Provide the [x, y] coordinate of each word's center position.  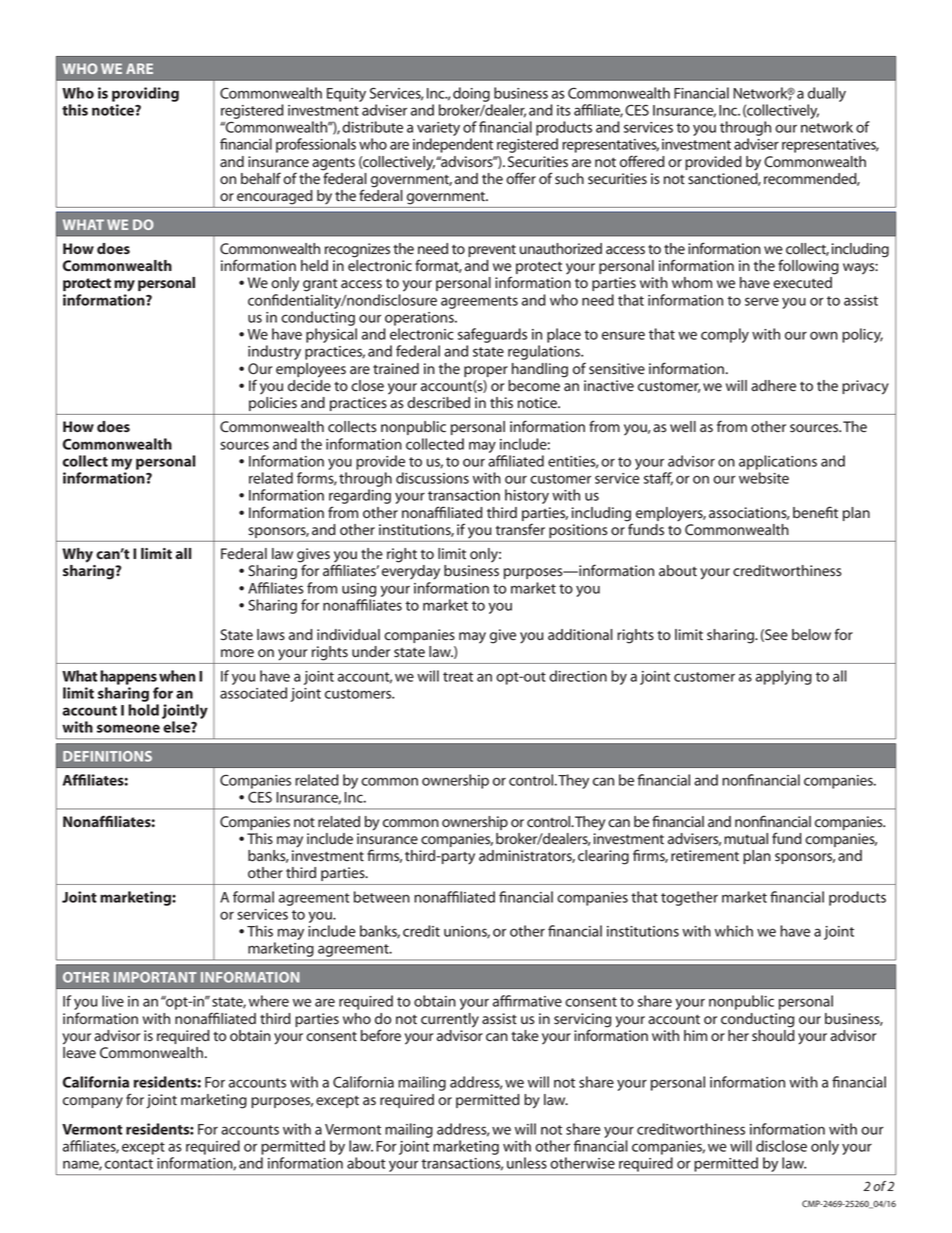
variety [438, 129]
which [734, 931]
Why [77, 555]
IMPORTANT [155, 977]
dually [827, 94]
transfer [520, 529]
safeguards [492, 335]
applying [784, 677]
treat [458, 677]
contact [129, 1164]
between [382, 897]
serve [762, 301]
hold [143, 710]
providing [145, 94]
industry [274, 352]
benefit [815, 512]
